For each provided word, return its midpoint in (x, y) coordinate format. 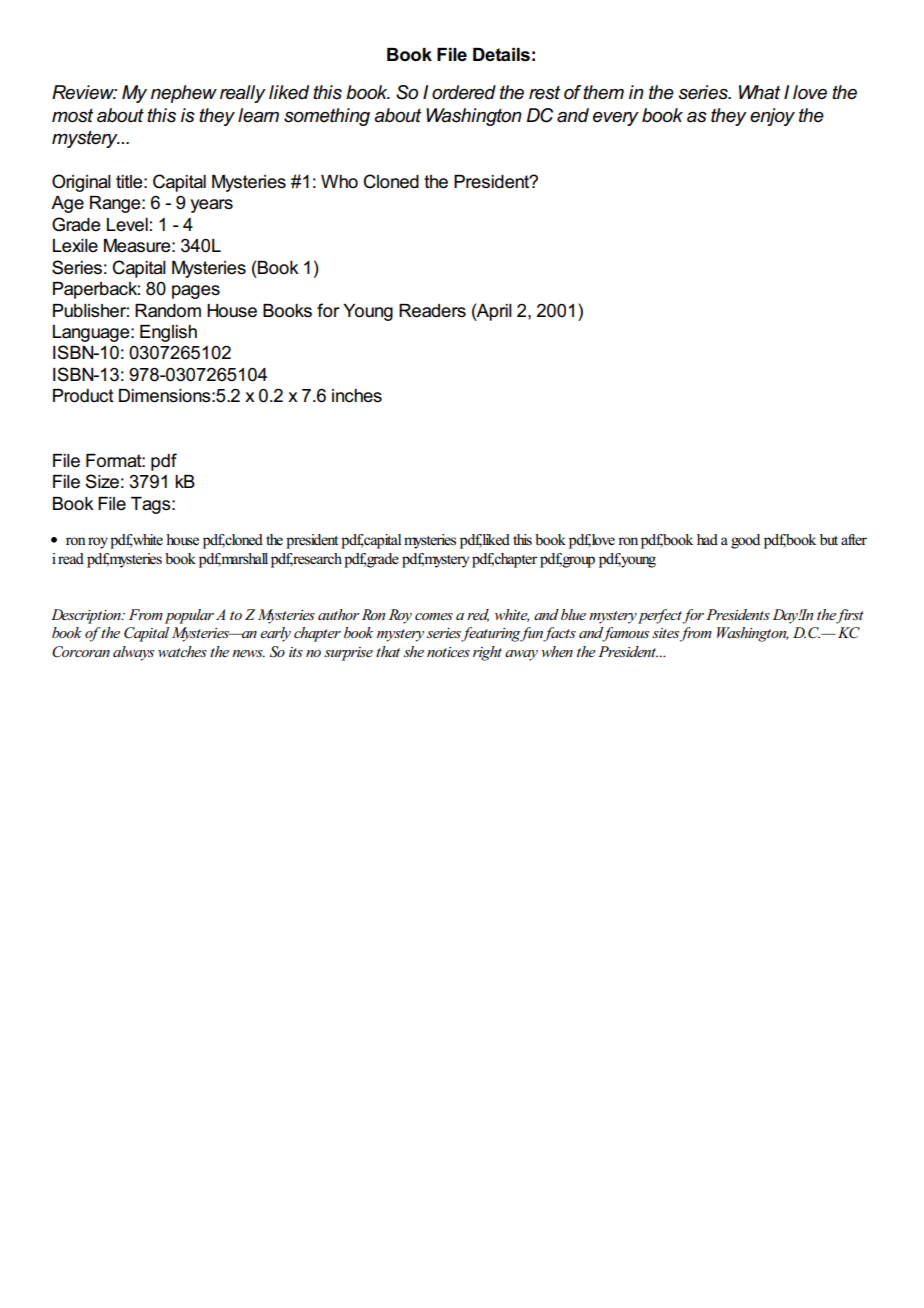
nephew (184, 94)
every (616, 119)
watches (182, 651)
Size (102, 481)
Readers (432, 311)
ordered (464, 92)
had (707, 539)
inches (357, 396)
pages (196, 292)
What (759, 92)
